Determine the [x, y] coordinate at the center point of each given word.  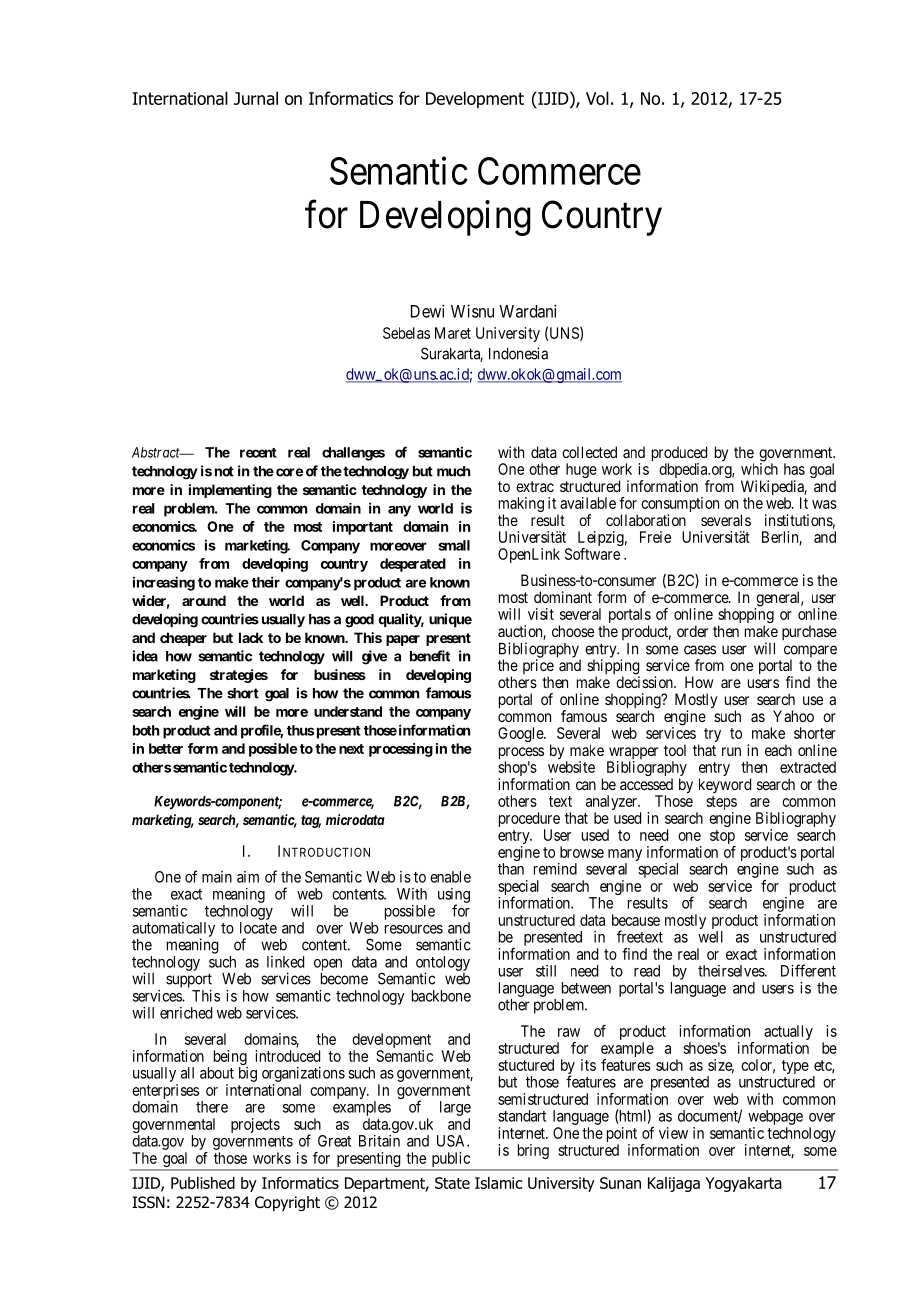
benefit [430, 656]
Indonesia [518, 353]
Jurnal [256, 98]
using [454, 896]
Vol [597, 98]
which [759, 469]
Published [203, 1183]
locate [258, 928]
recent [258, 453]
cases [700, 650]
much [453, 471]
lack [251, 637]
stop [722, 837]
